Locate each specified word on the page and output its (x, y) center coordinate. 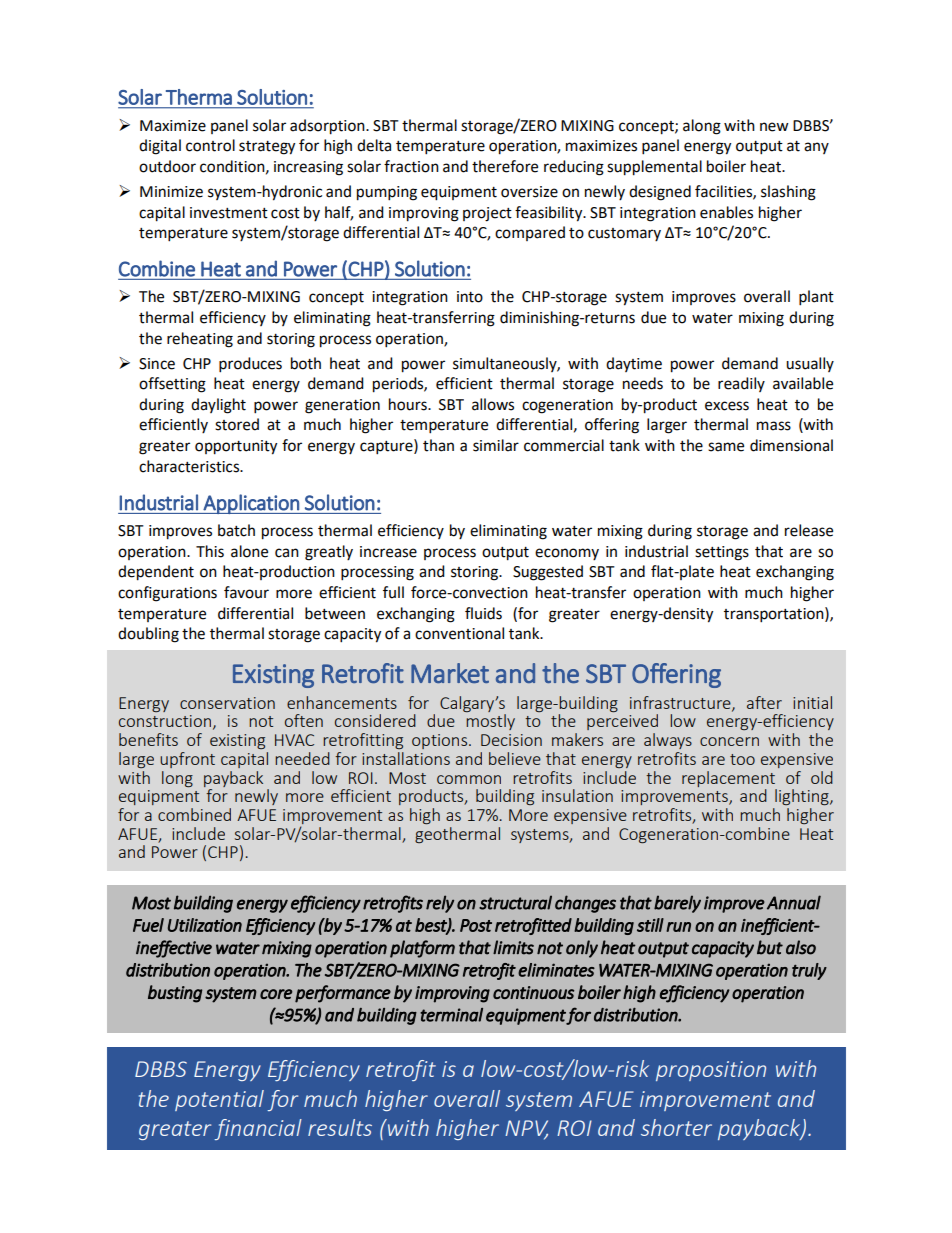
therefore (505, 166)
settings (722, 553)
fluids (483, 613)
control (210, 145)
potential (219, 1100)
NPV (526, 1129)
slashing (788, 193)
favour (246, 592)
